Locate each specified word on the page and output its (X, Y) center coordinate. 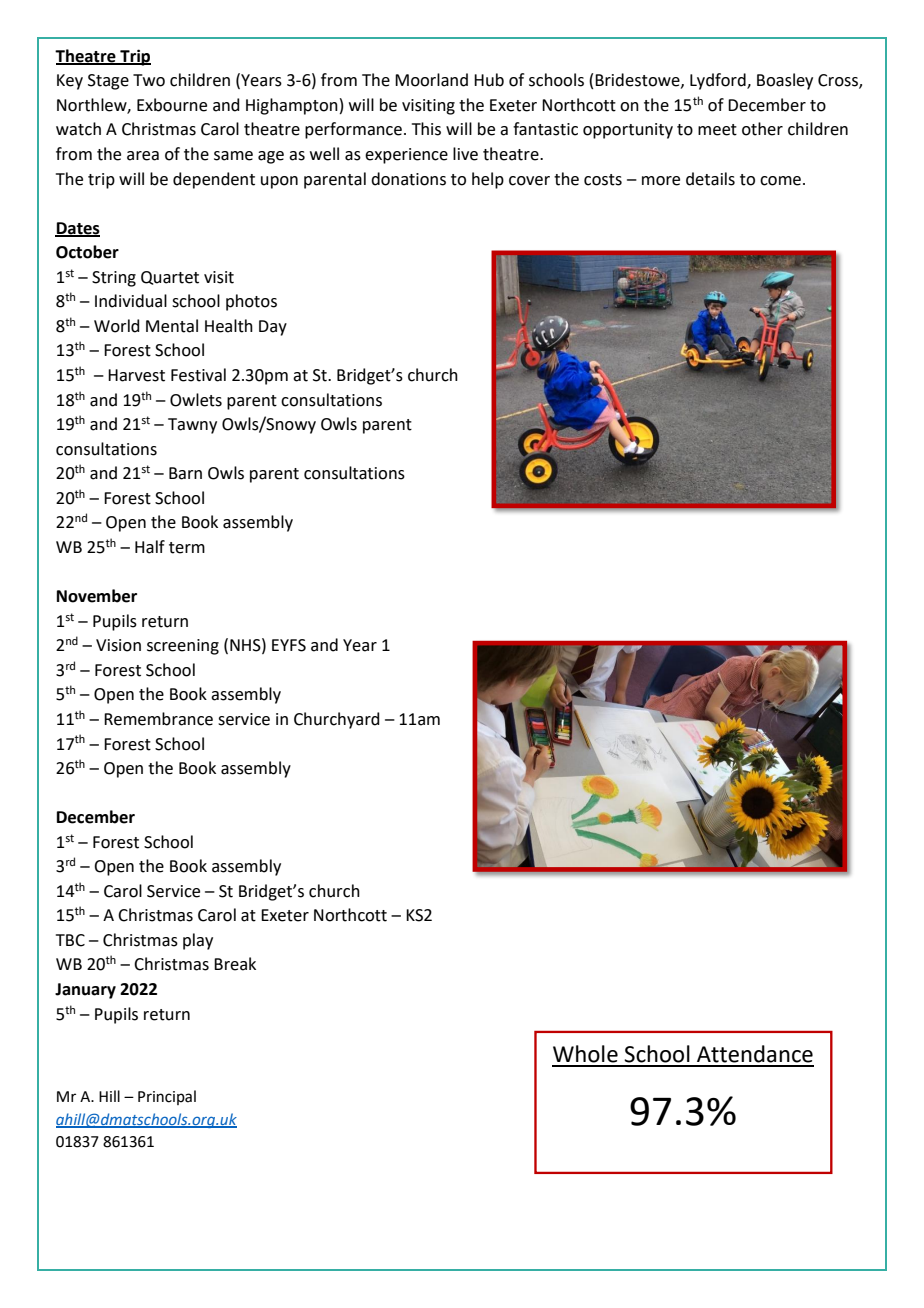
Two (149, 80)
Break (235, 964)
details (710, 179)
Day (273, 328)
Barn (185, 473)
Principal (167, 1097)
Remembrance (158, 719)
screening (183, 647)
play (198, 941)
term (187, 548)
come (780, 181)
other (762, 129)
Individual (131, 301)
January (85, 991)
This (426, 129)
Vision (118, 645)
